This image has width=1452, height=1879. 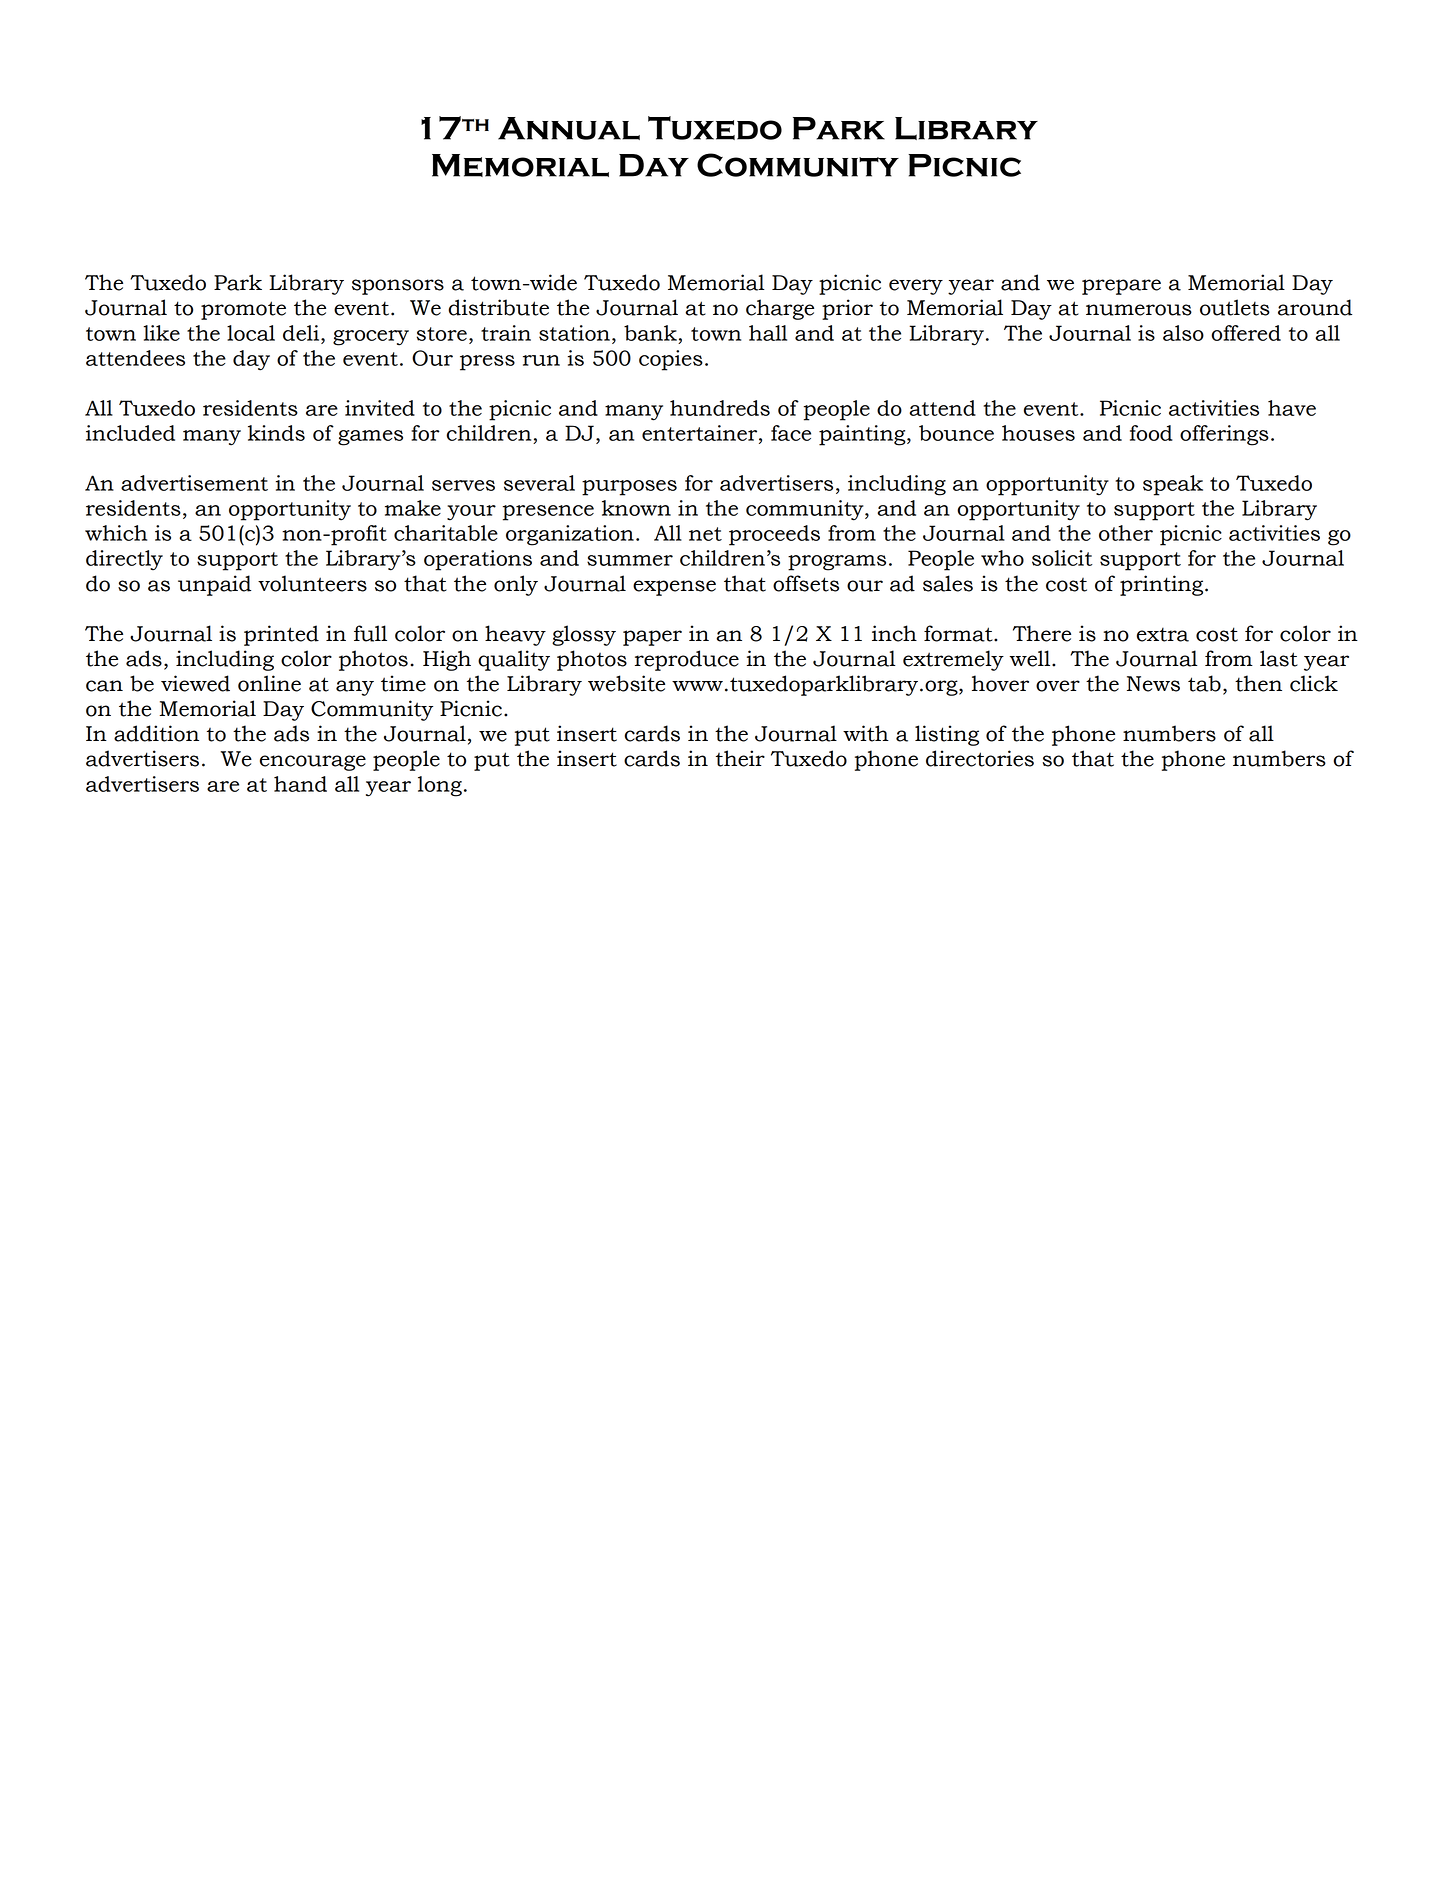 What do you see at coordinates (569, 128) in the image?
I see `Annual` at bounding box center [569, 128].
